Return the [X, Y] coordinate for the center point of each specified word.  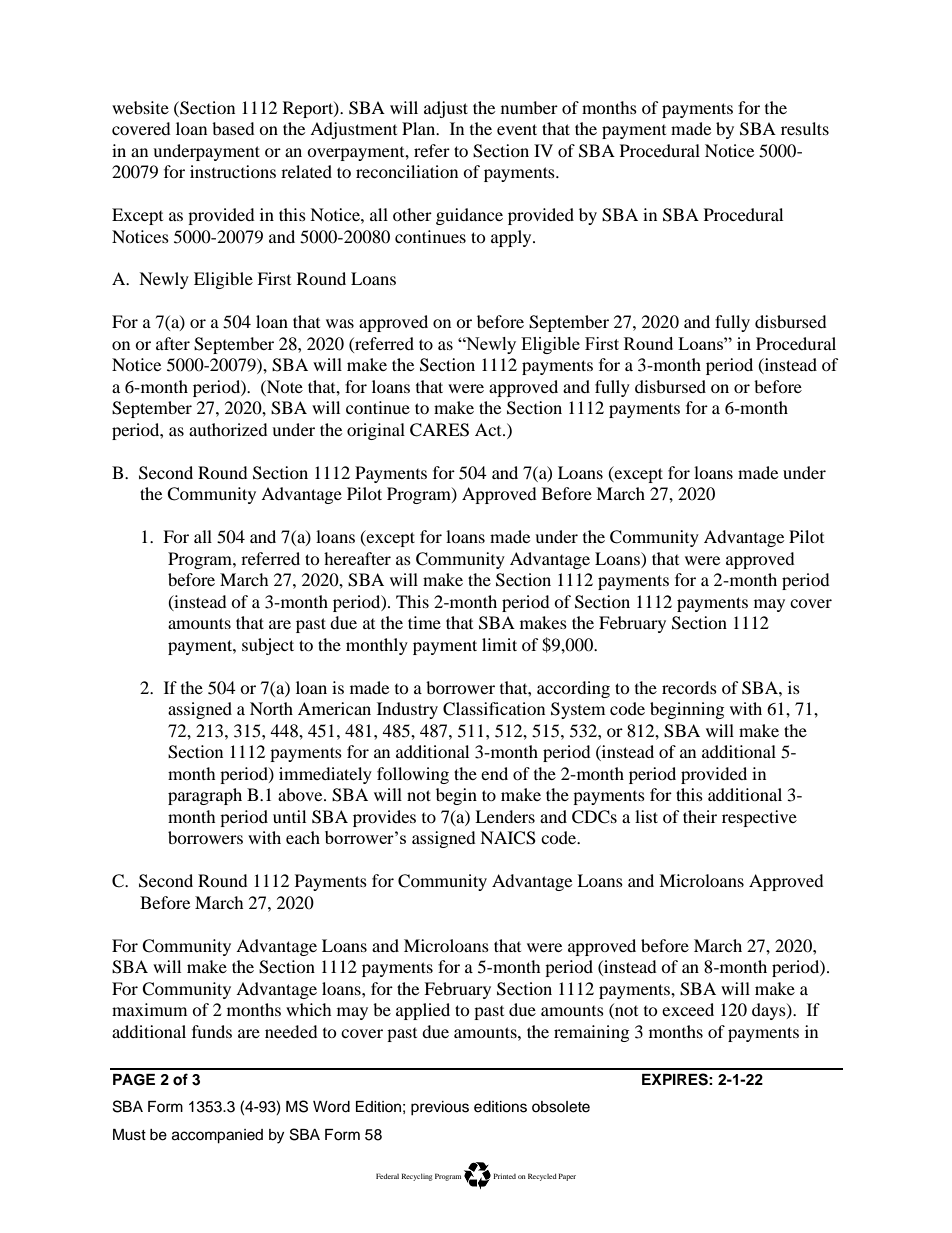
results [805, 128]
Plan [420, 128]
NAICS [508, 838]
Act [489, 429]
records [689, 687]
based [233, 128]
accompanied [217, 1136]
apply [512, 238]
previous [440, 1108]
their [700, 816]
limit [499, 644]
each [303, 837]
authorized [228, 429]
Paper [567, 1177]
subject [268, 646]
